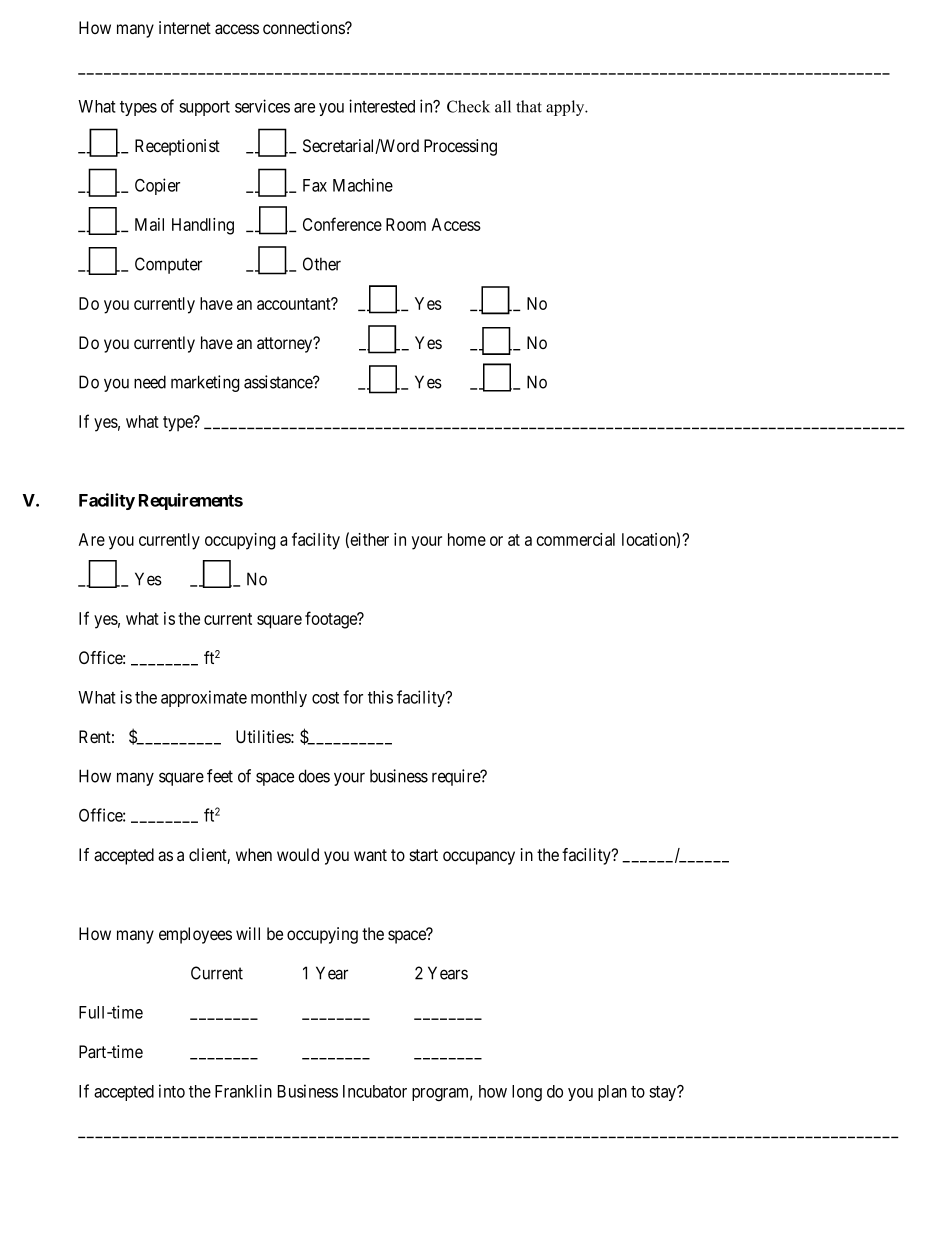  I want to click on interested, so click(382, 106).
